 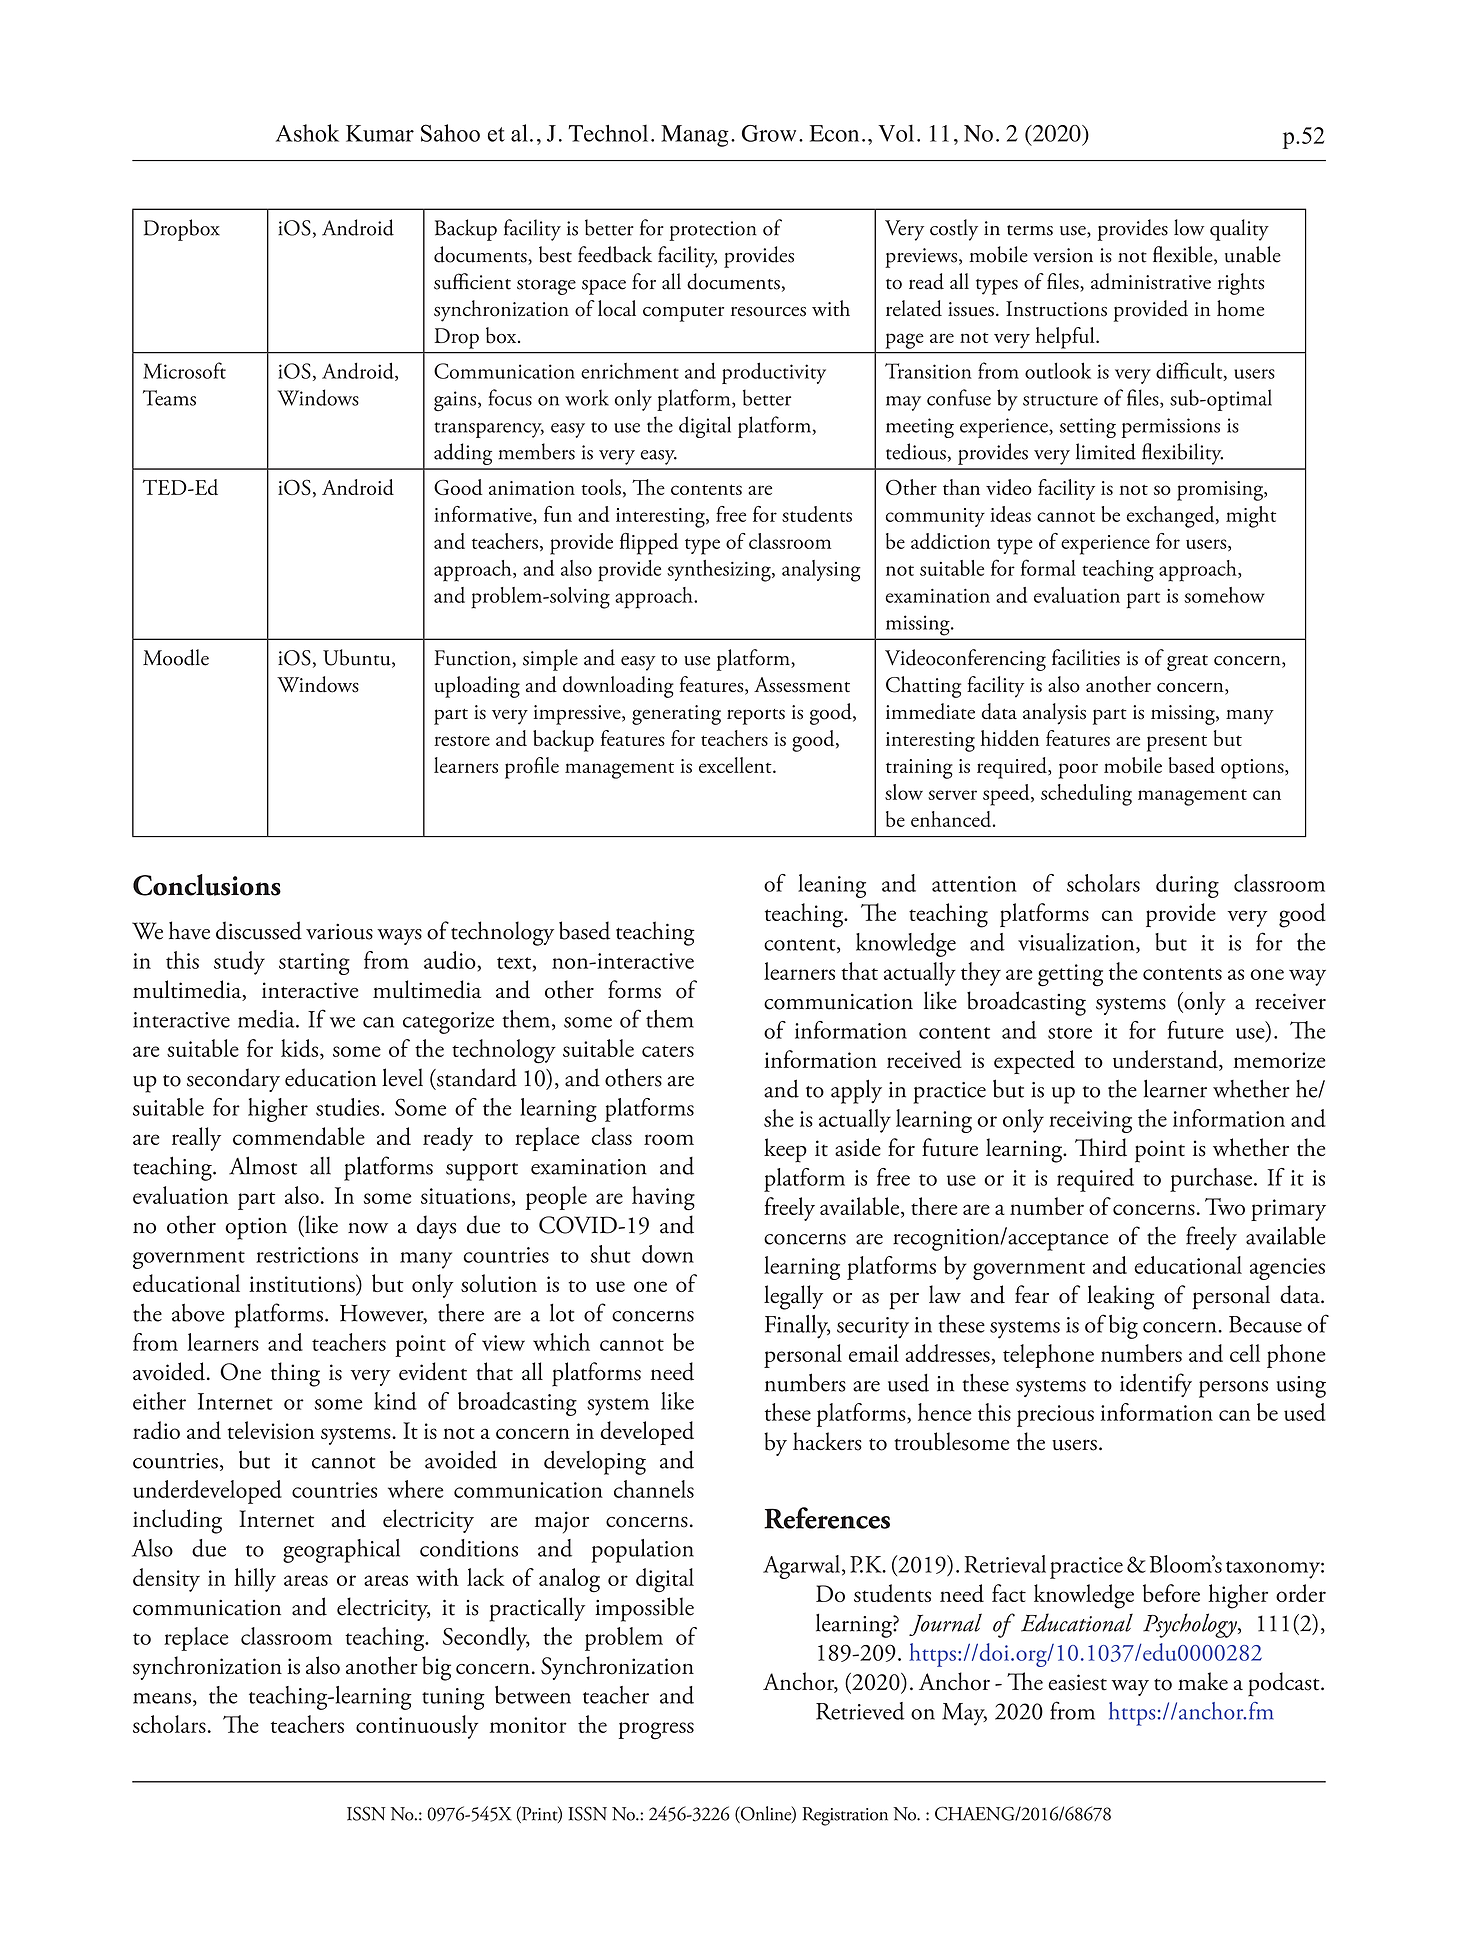 What do you see at coordinates (1171, 517) in the image?
I see `exchanged` at bounding box center [1171, 517].
